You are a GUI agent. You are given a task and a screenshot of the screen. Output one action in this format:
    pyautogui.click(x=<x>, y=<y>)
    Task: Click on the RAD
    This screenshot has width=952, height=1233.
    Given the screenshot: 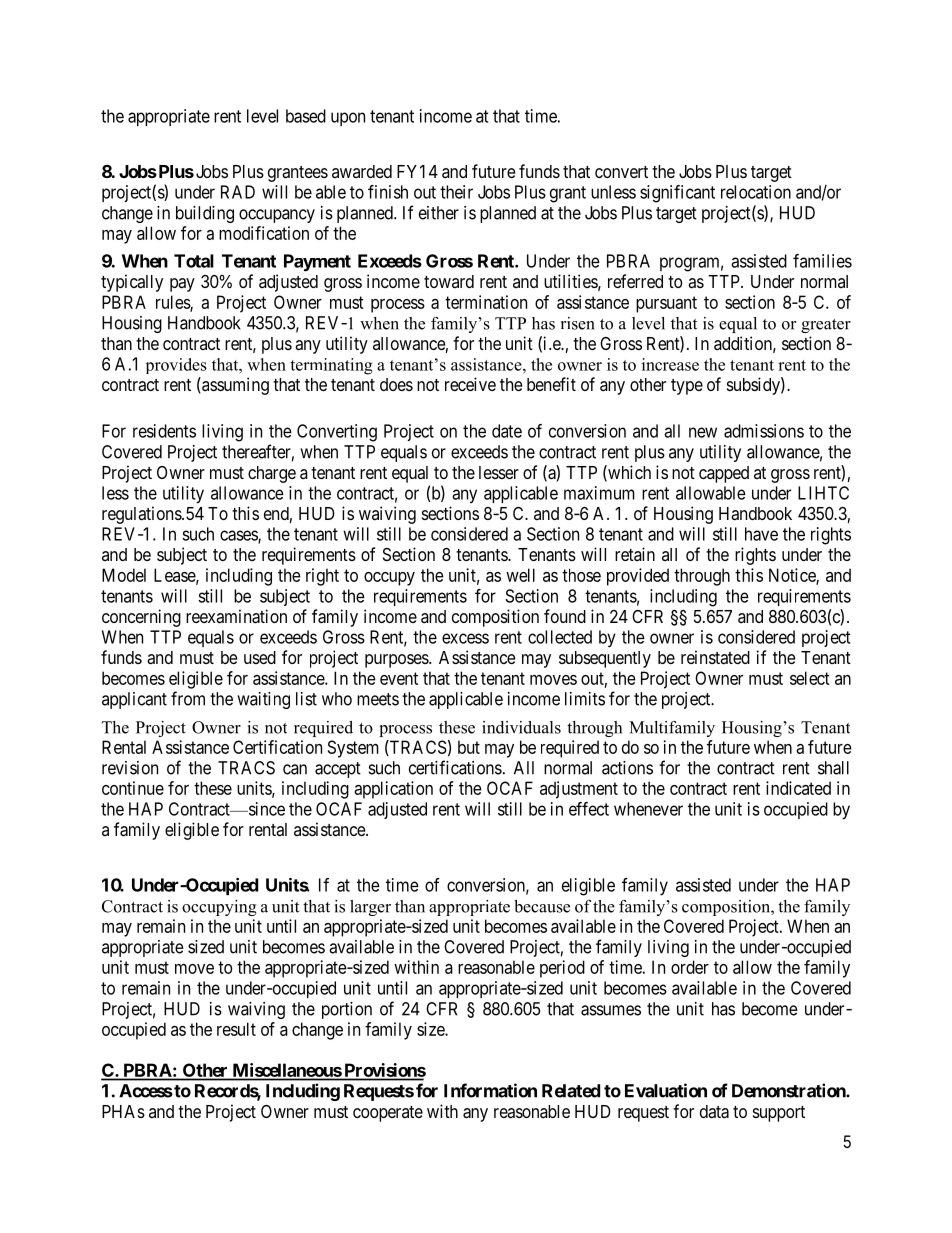 What is the action you would take?
    pyautogui.click(x=238, y=192)
